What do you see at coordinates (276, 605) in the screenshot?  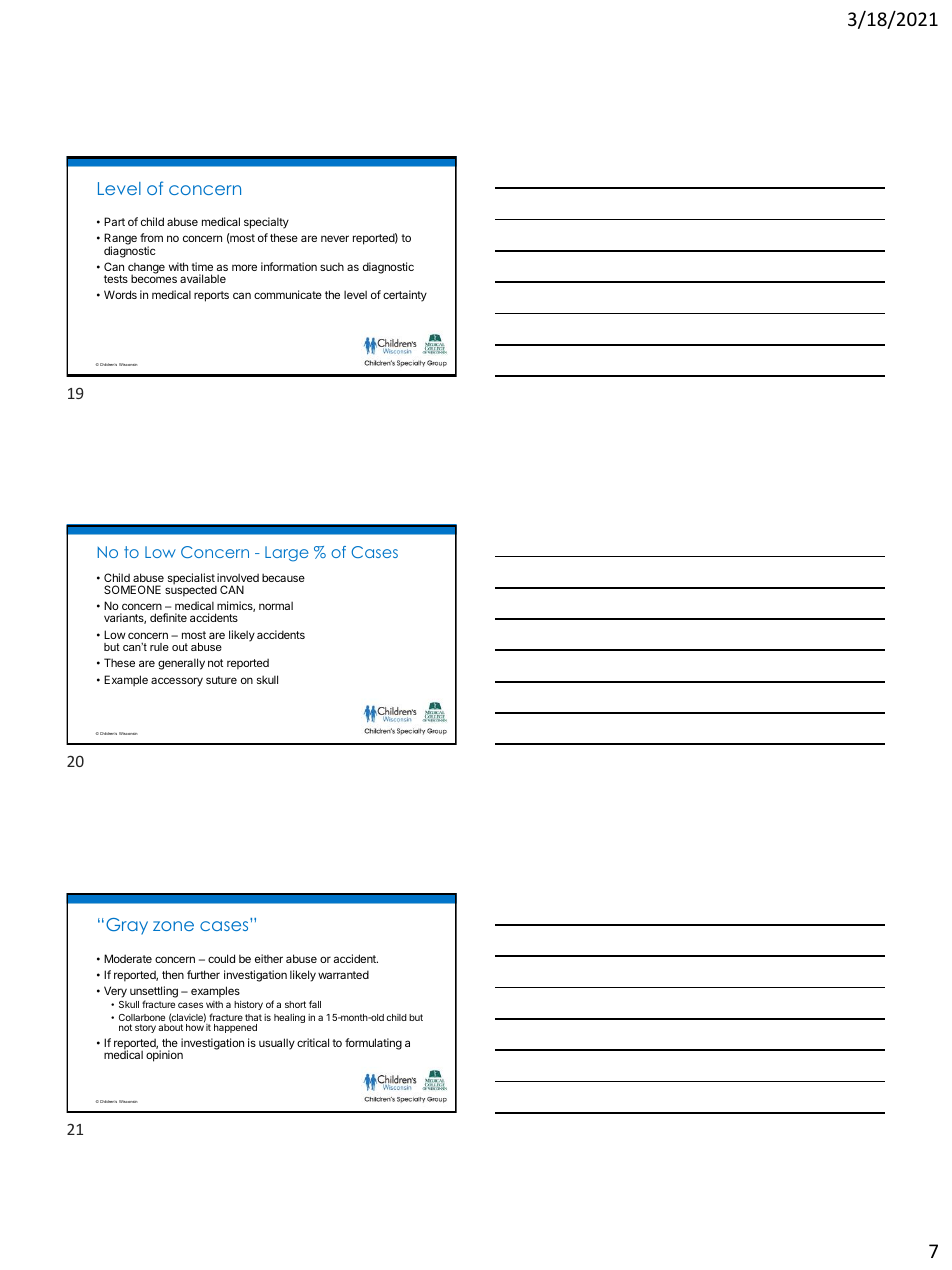 I see `normal` at bounding box center [276, 605].
